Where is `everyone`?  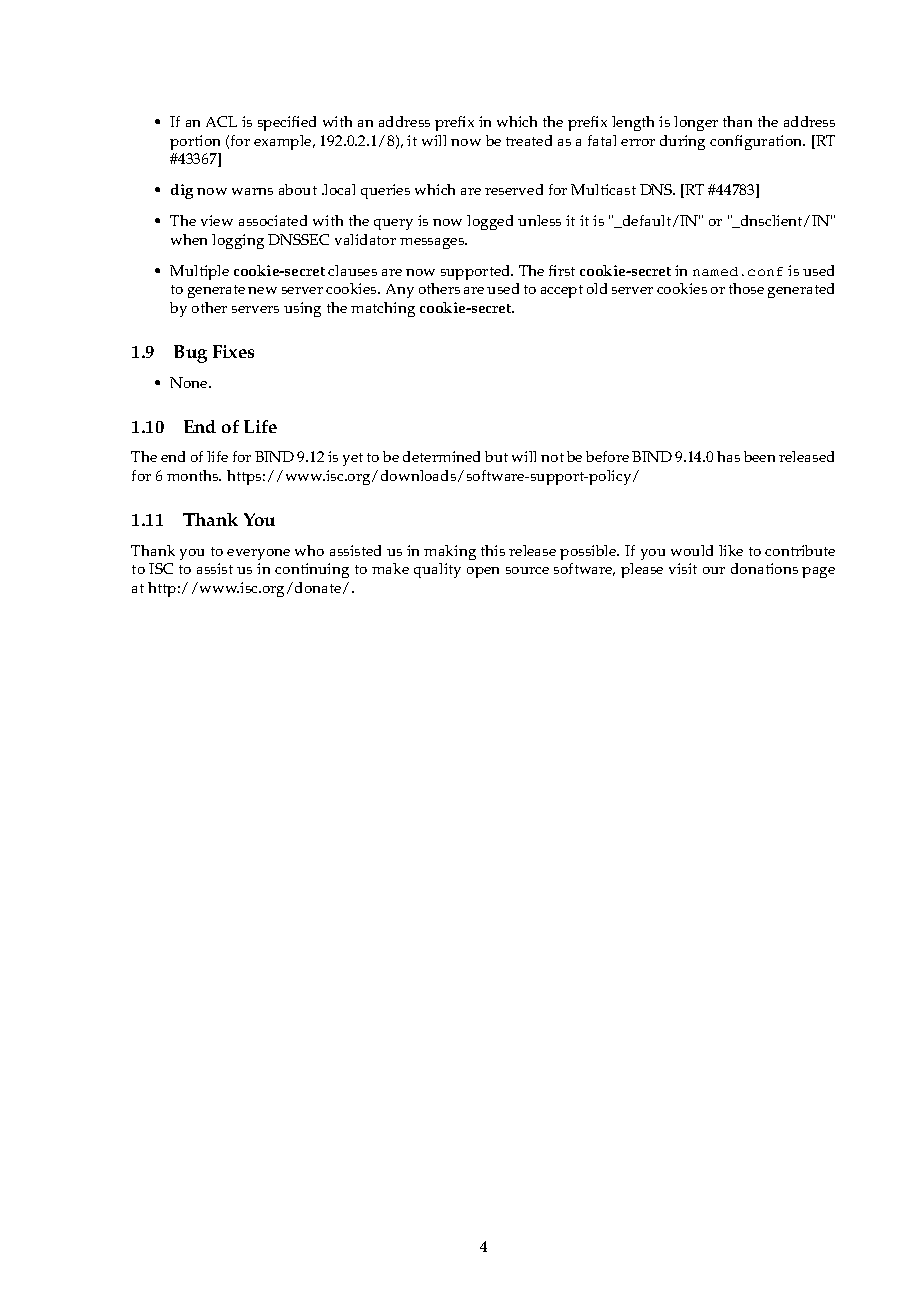
everyone is located at coordinates (258, 554).
